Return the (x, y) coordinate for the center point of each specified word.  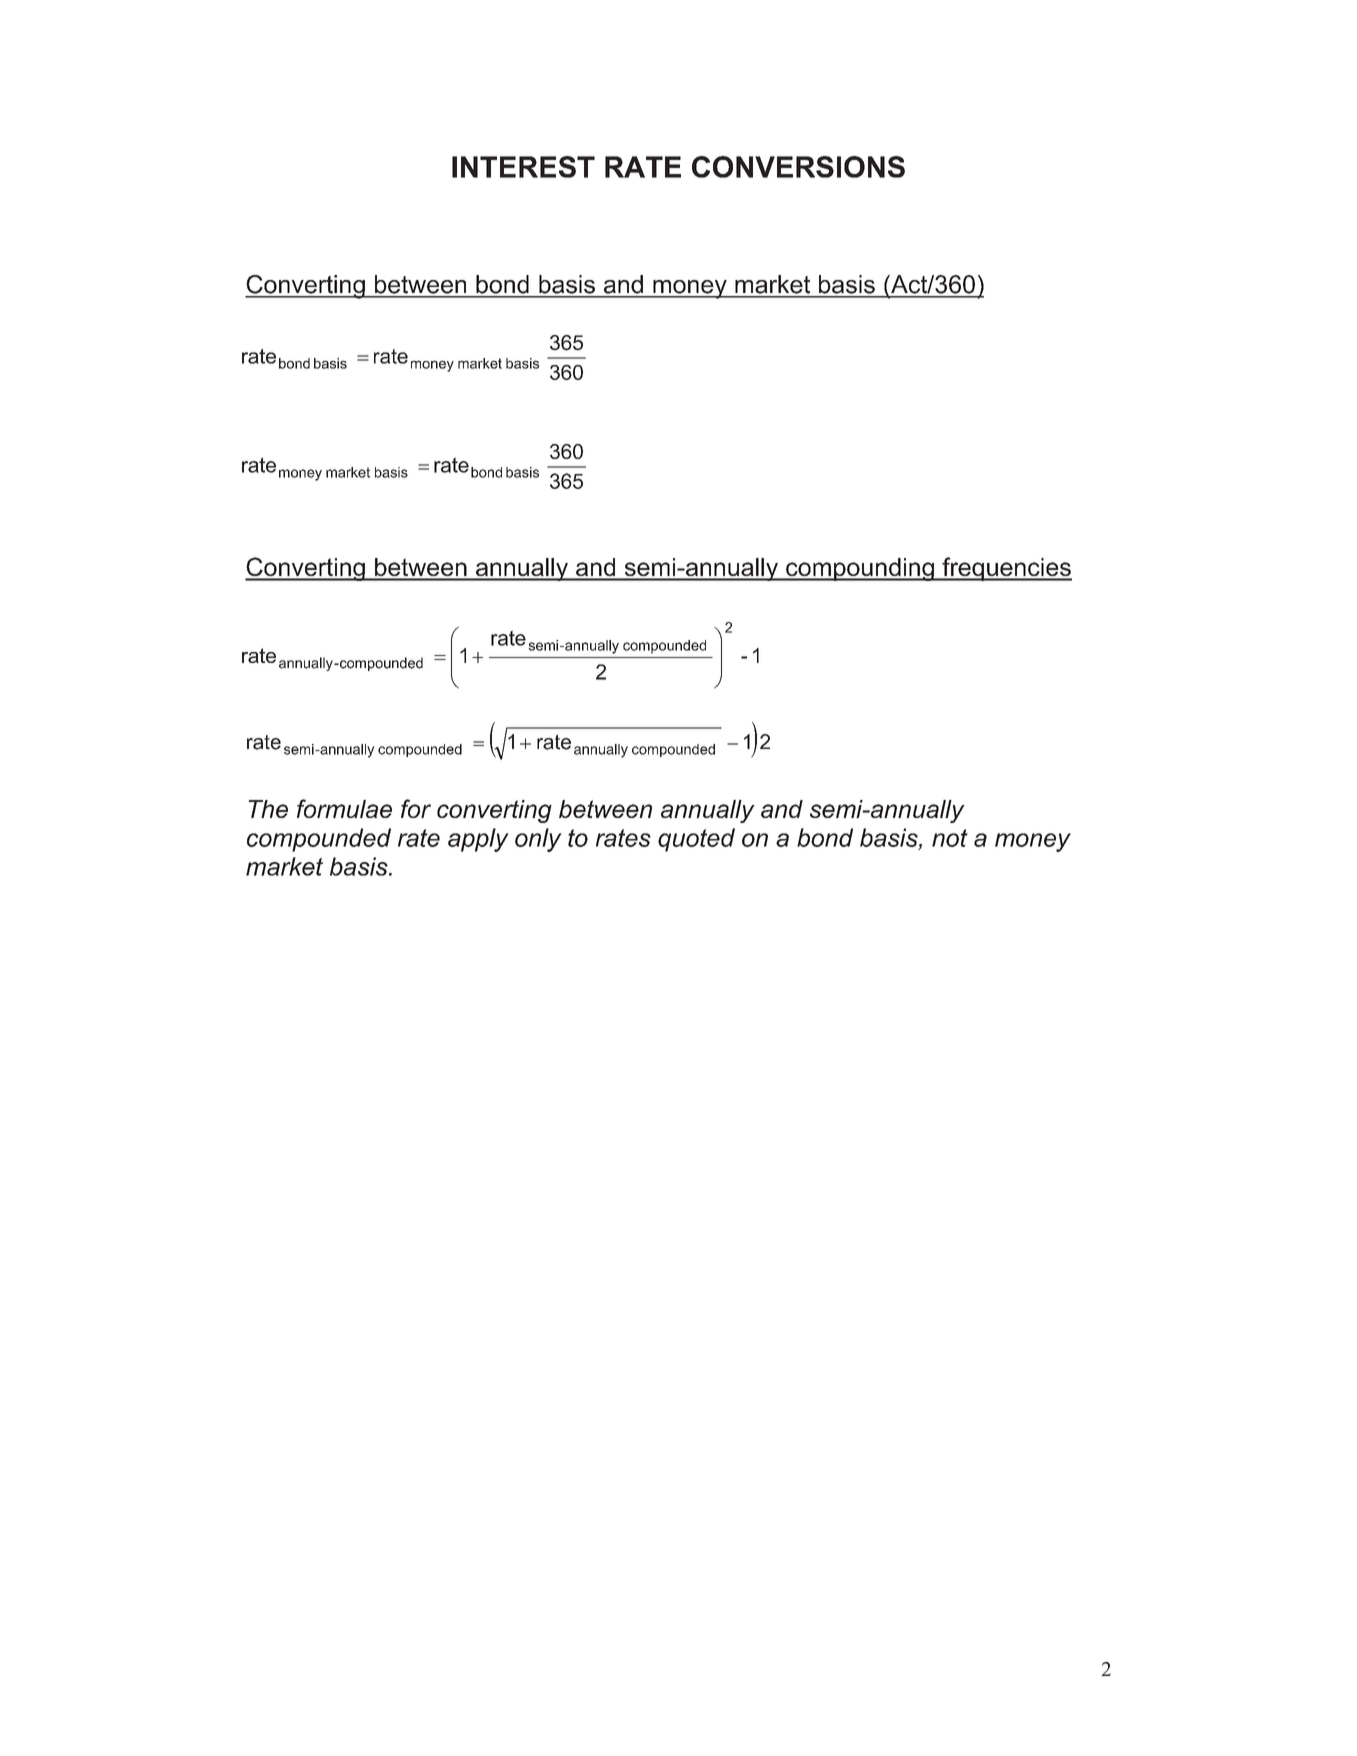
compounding (860, 569)
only (538, 840)
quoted (696, 840)
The (268, 809)
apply (478, 840)
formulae (344, 808)
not (950, 838)
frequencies (1006, 569)
